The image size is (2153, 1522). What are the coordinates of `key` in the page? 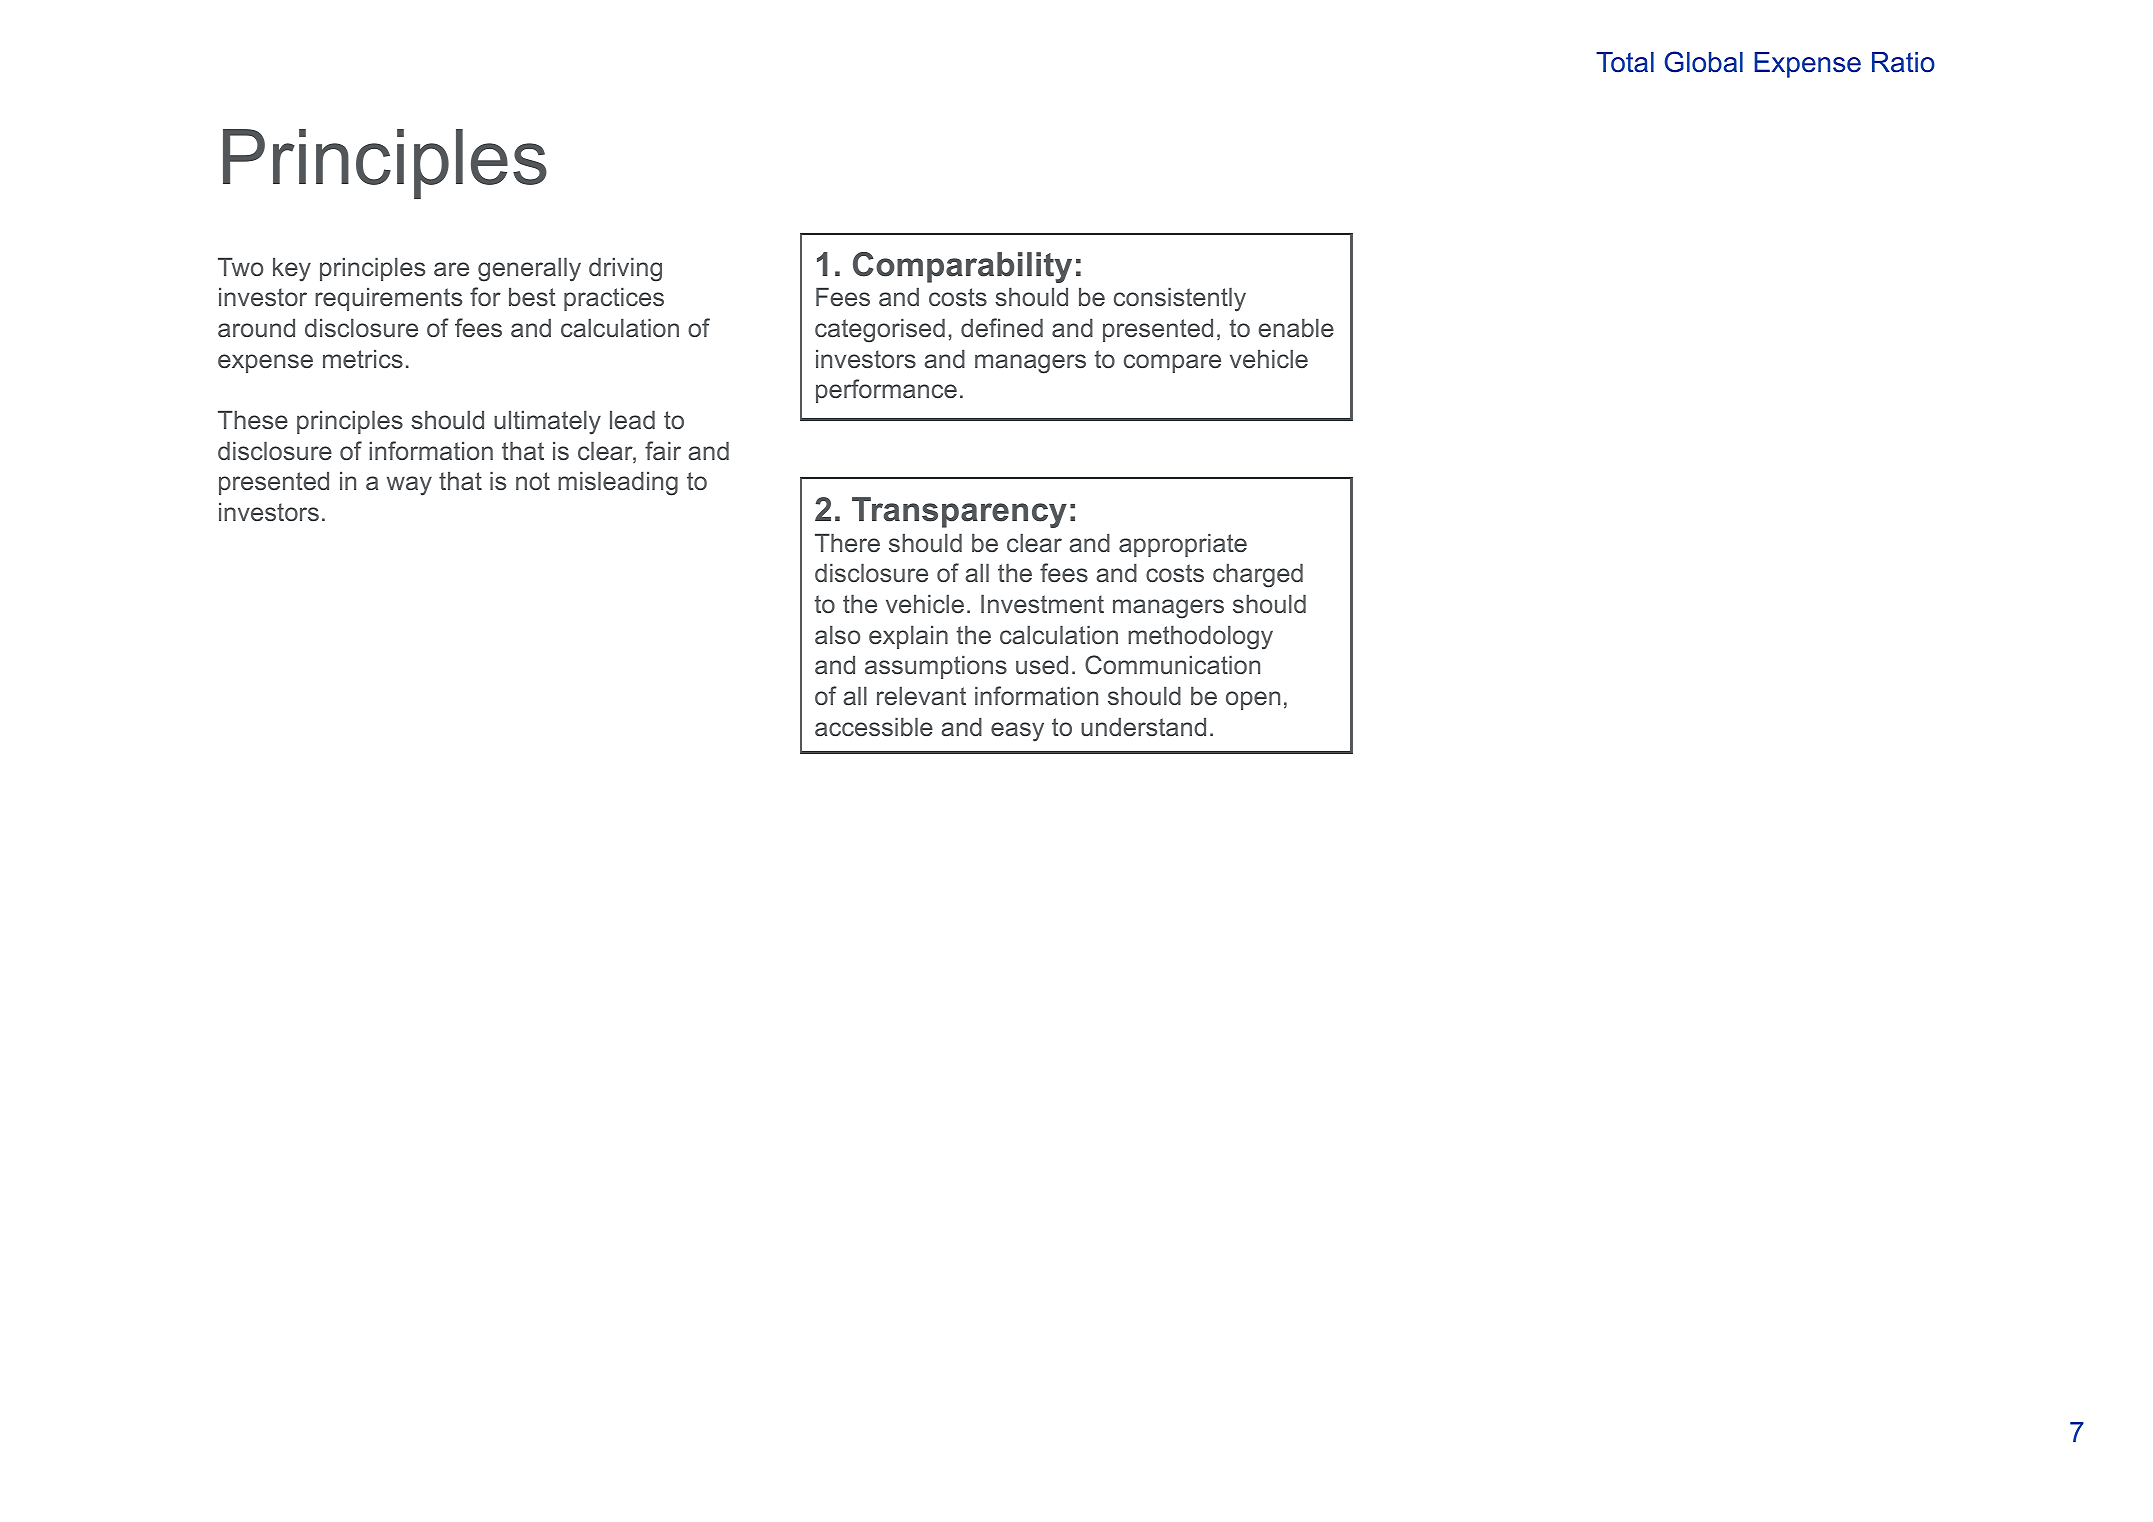 It's located at (292, 269).
